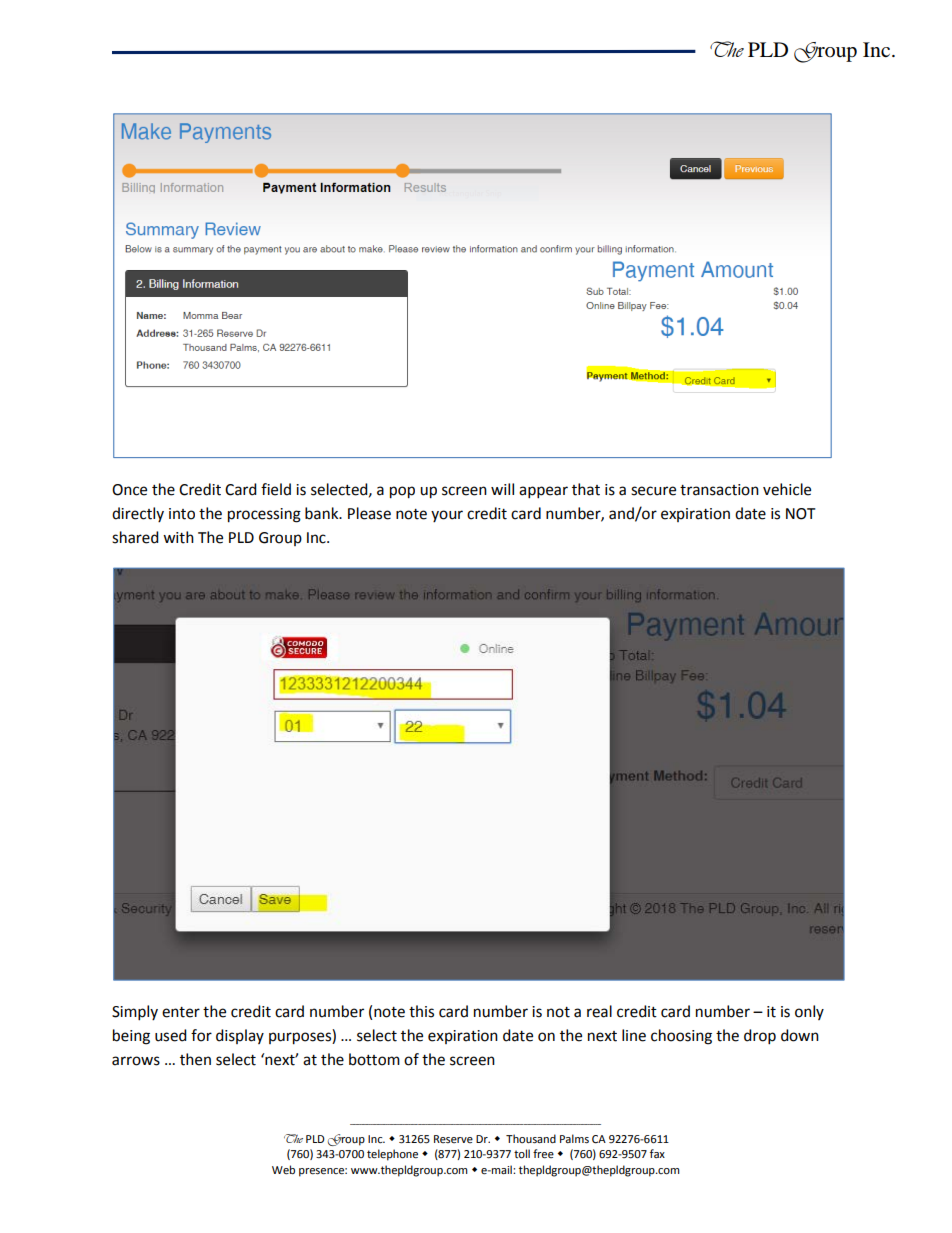  What do you see at coordinates (453, 1139) in the document?
I see `Reserve` at bounding box center [453, 1139].
